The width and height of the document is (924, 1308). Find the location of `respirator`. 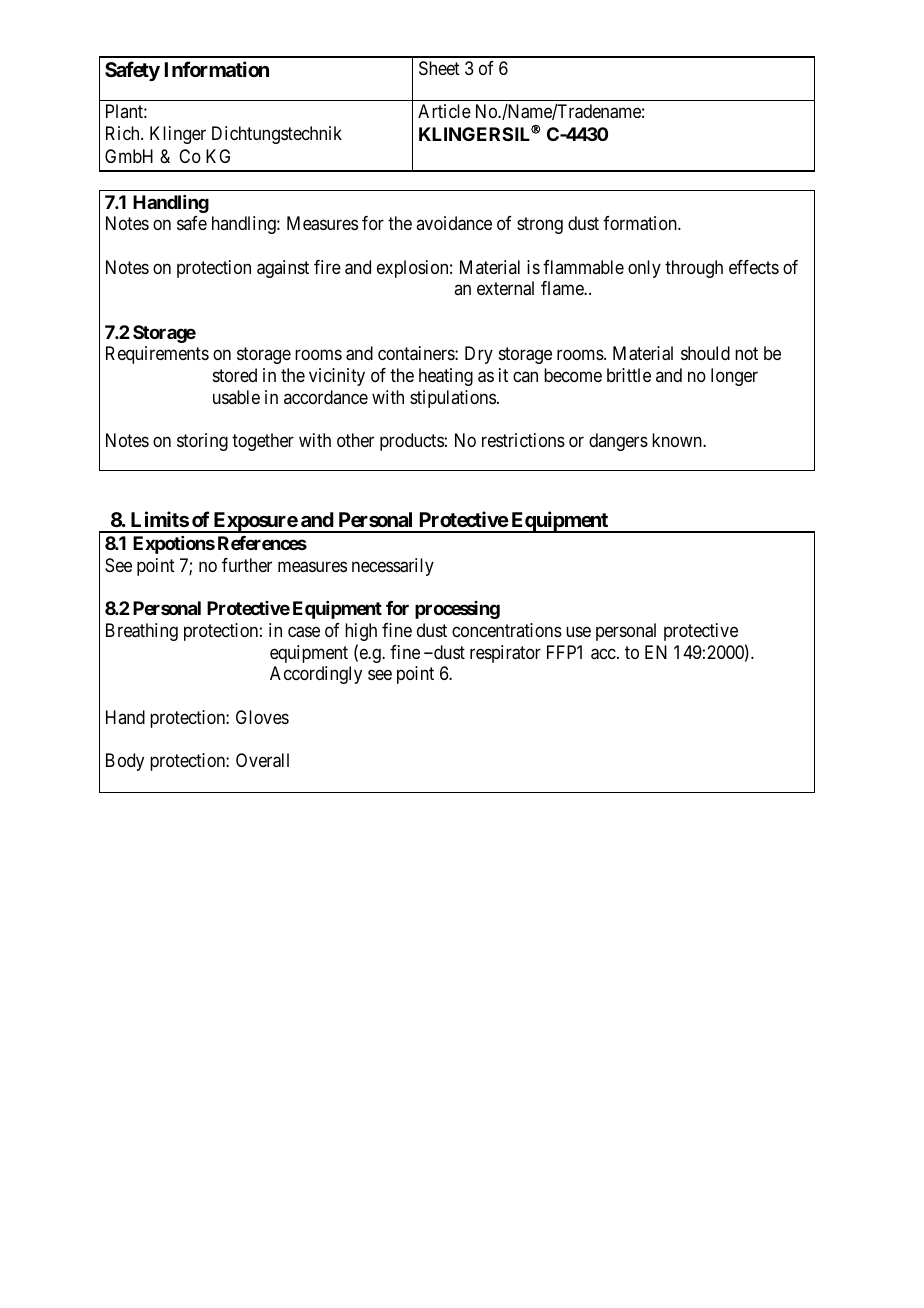

respirator is located at coordinates (505, 654).
